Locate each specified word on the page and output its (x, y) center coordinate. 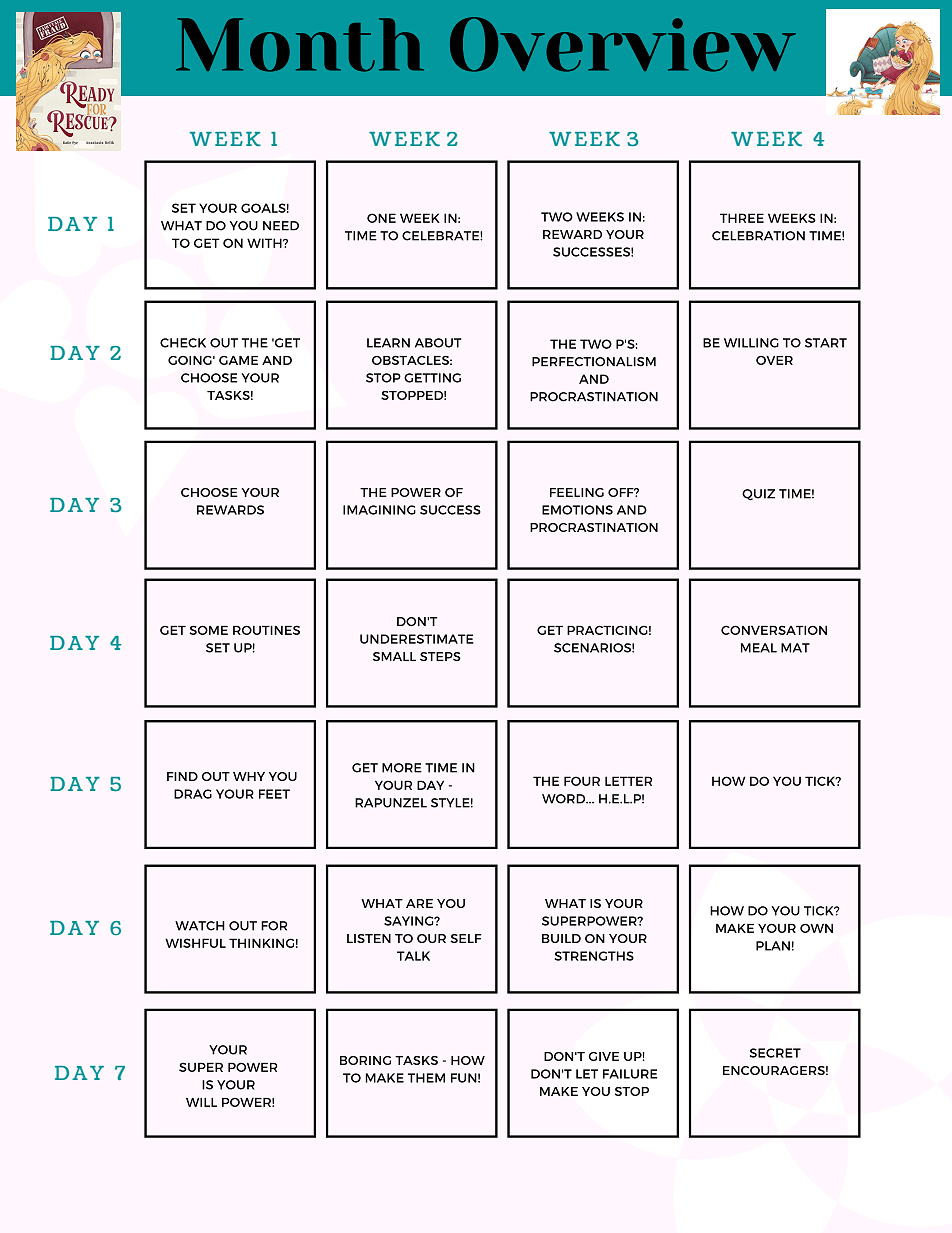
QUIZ (758, 495)
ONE (381, 218)
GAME (238, 360)
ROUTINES (266, 630)
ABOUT (438, 343)
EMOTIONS (577, 510)
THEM (426, 1078)
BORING (365, 1060)
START (826, 343)
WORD (565, 799)
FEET (274, 794)
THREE (742, 218)
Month (300, 45)
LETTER (628, 781)
